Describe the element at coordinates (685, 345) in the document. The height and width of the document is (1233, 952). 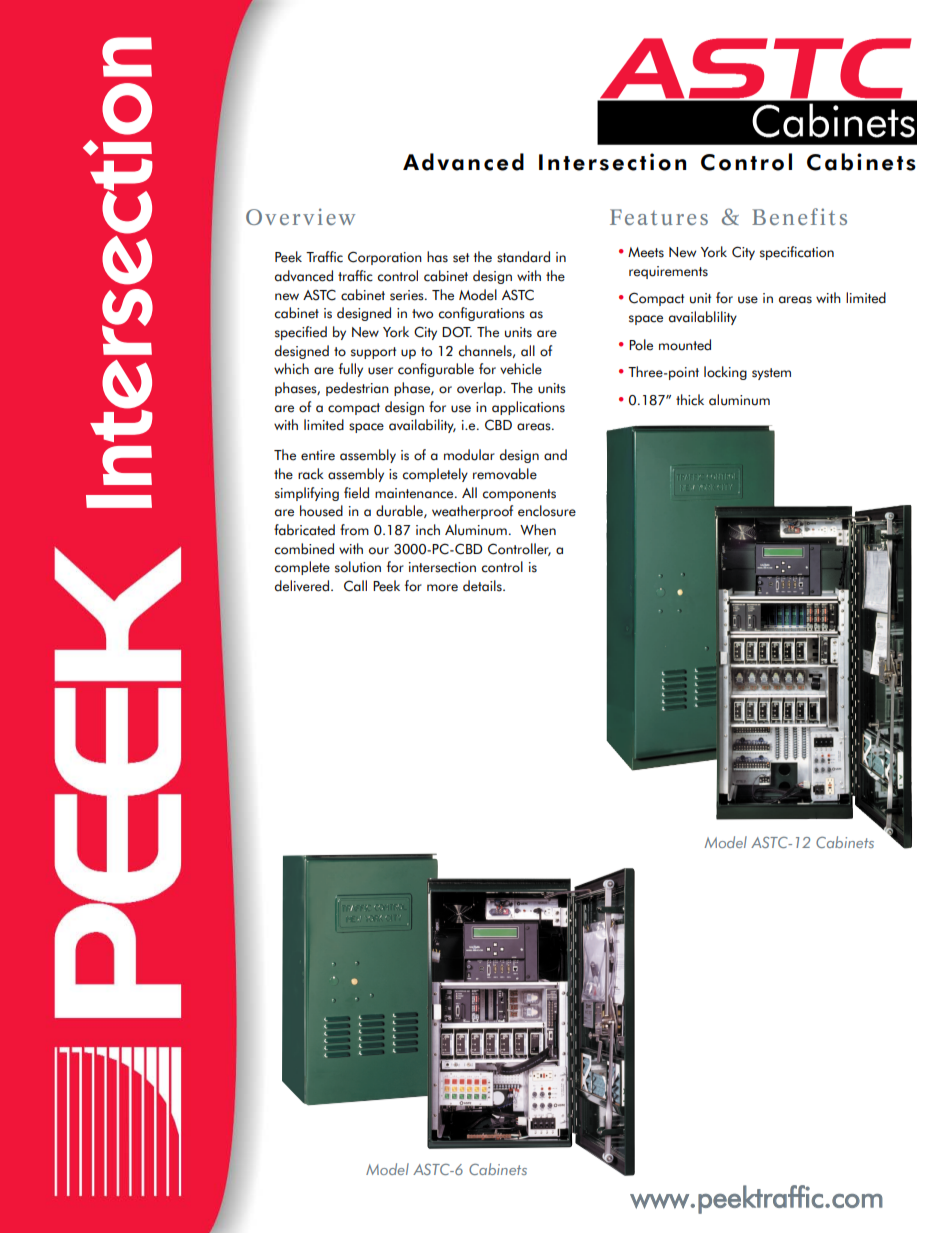
I see `mounted` at that location.
